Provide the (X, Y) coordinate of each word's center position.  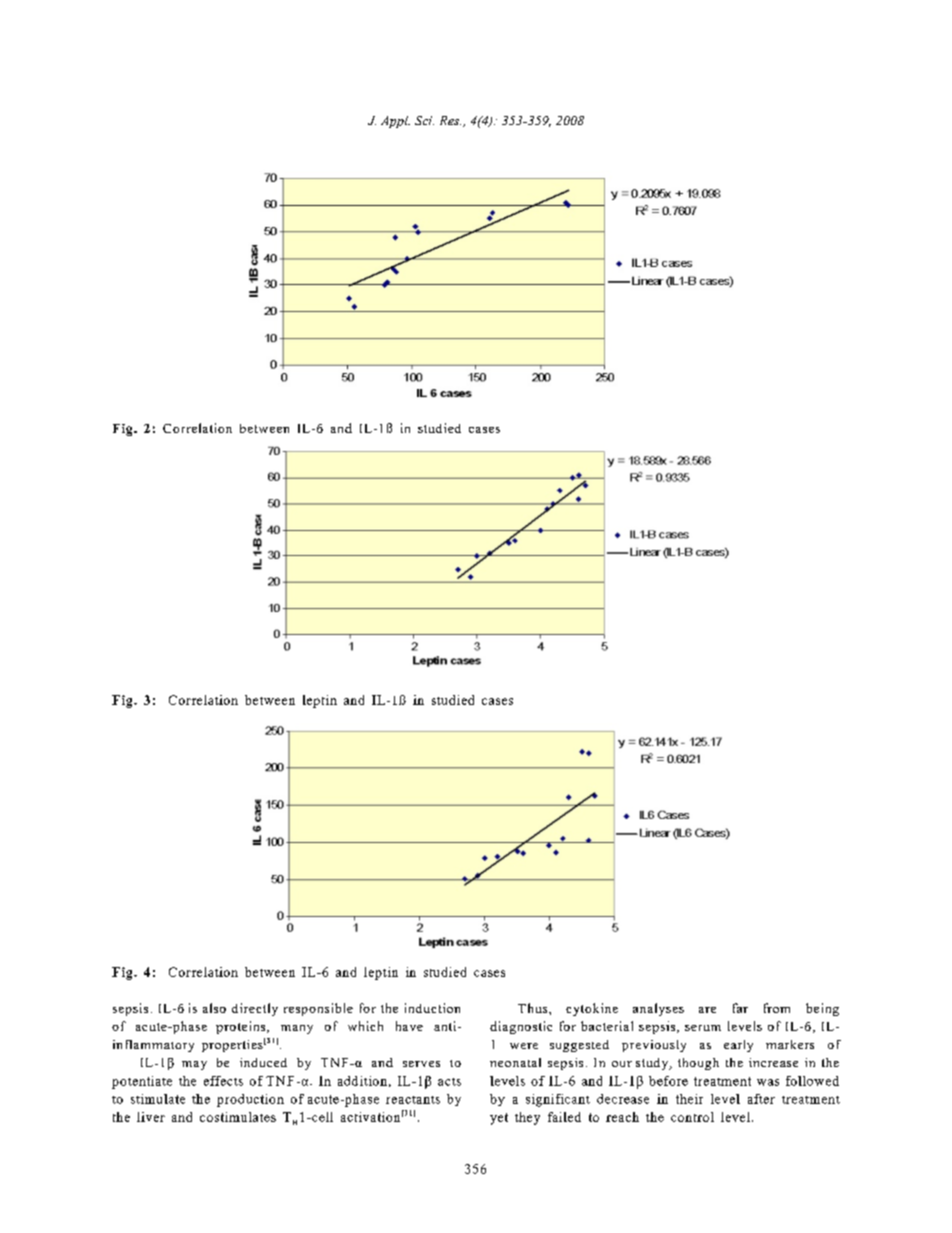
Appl (395, 122)
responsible (318, 1009)
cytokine (592, 1009)
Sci (424, 120)
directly (255, 1009)
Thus (534, 1008)
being (822, 1009)
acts (449, 1082)
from (777, 1008)
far (740, 1008)
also (214, 1008)
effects (223, 1081)
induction (432, 1008)
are (707, 1010)
